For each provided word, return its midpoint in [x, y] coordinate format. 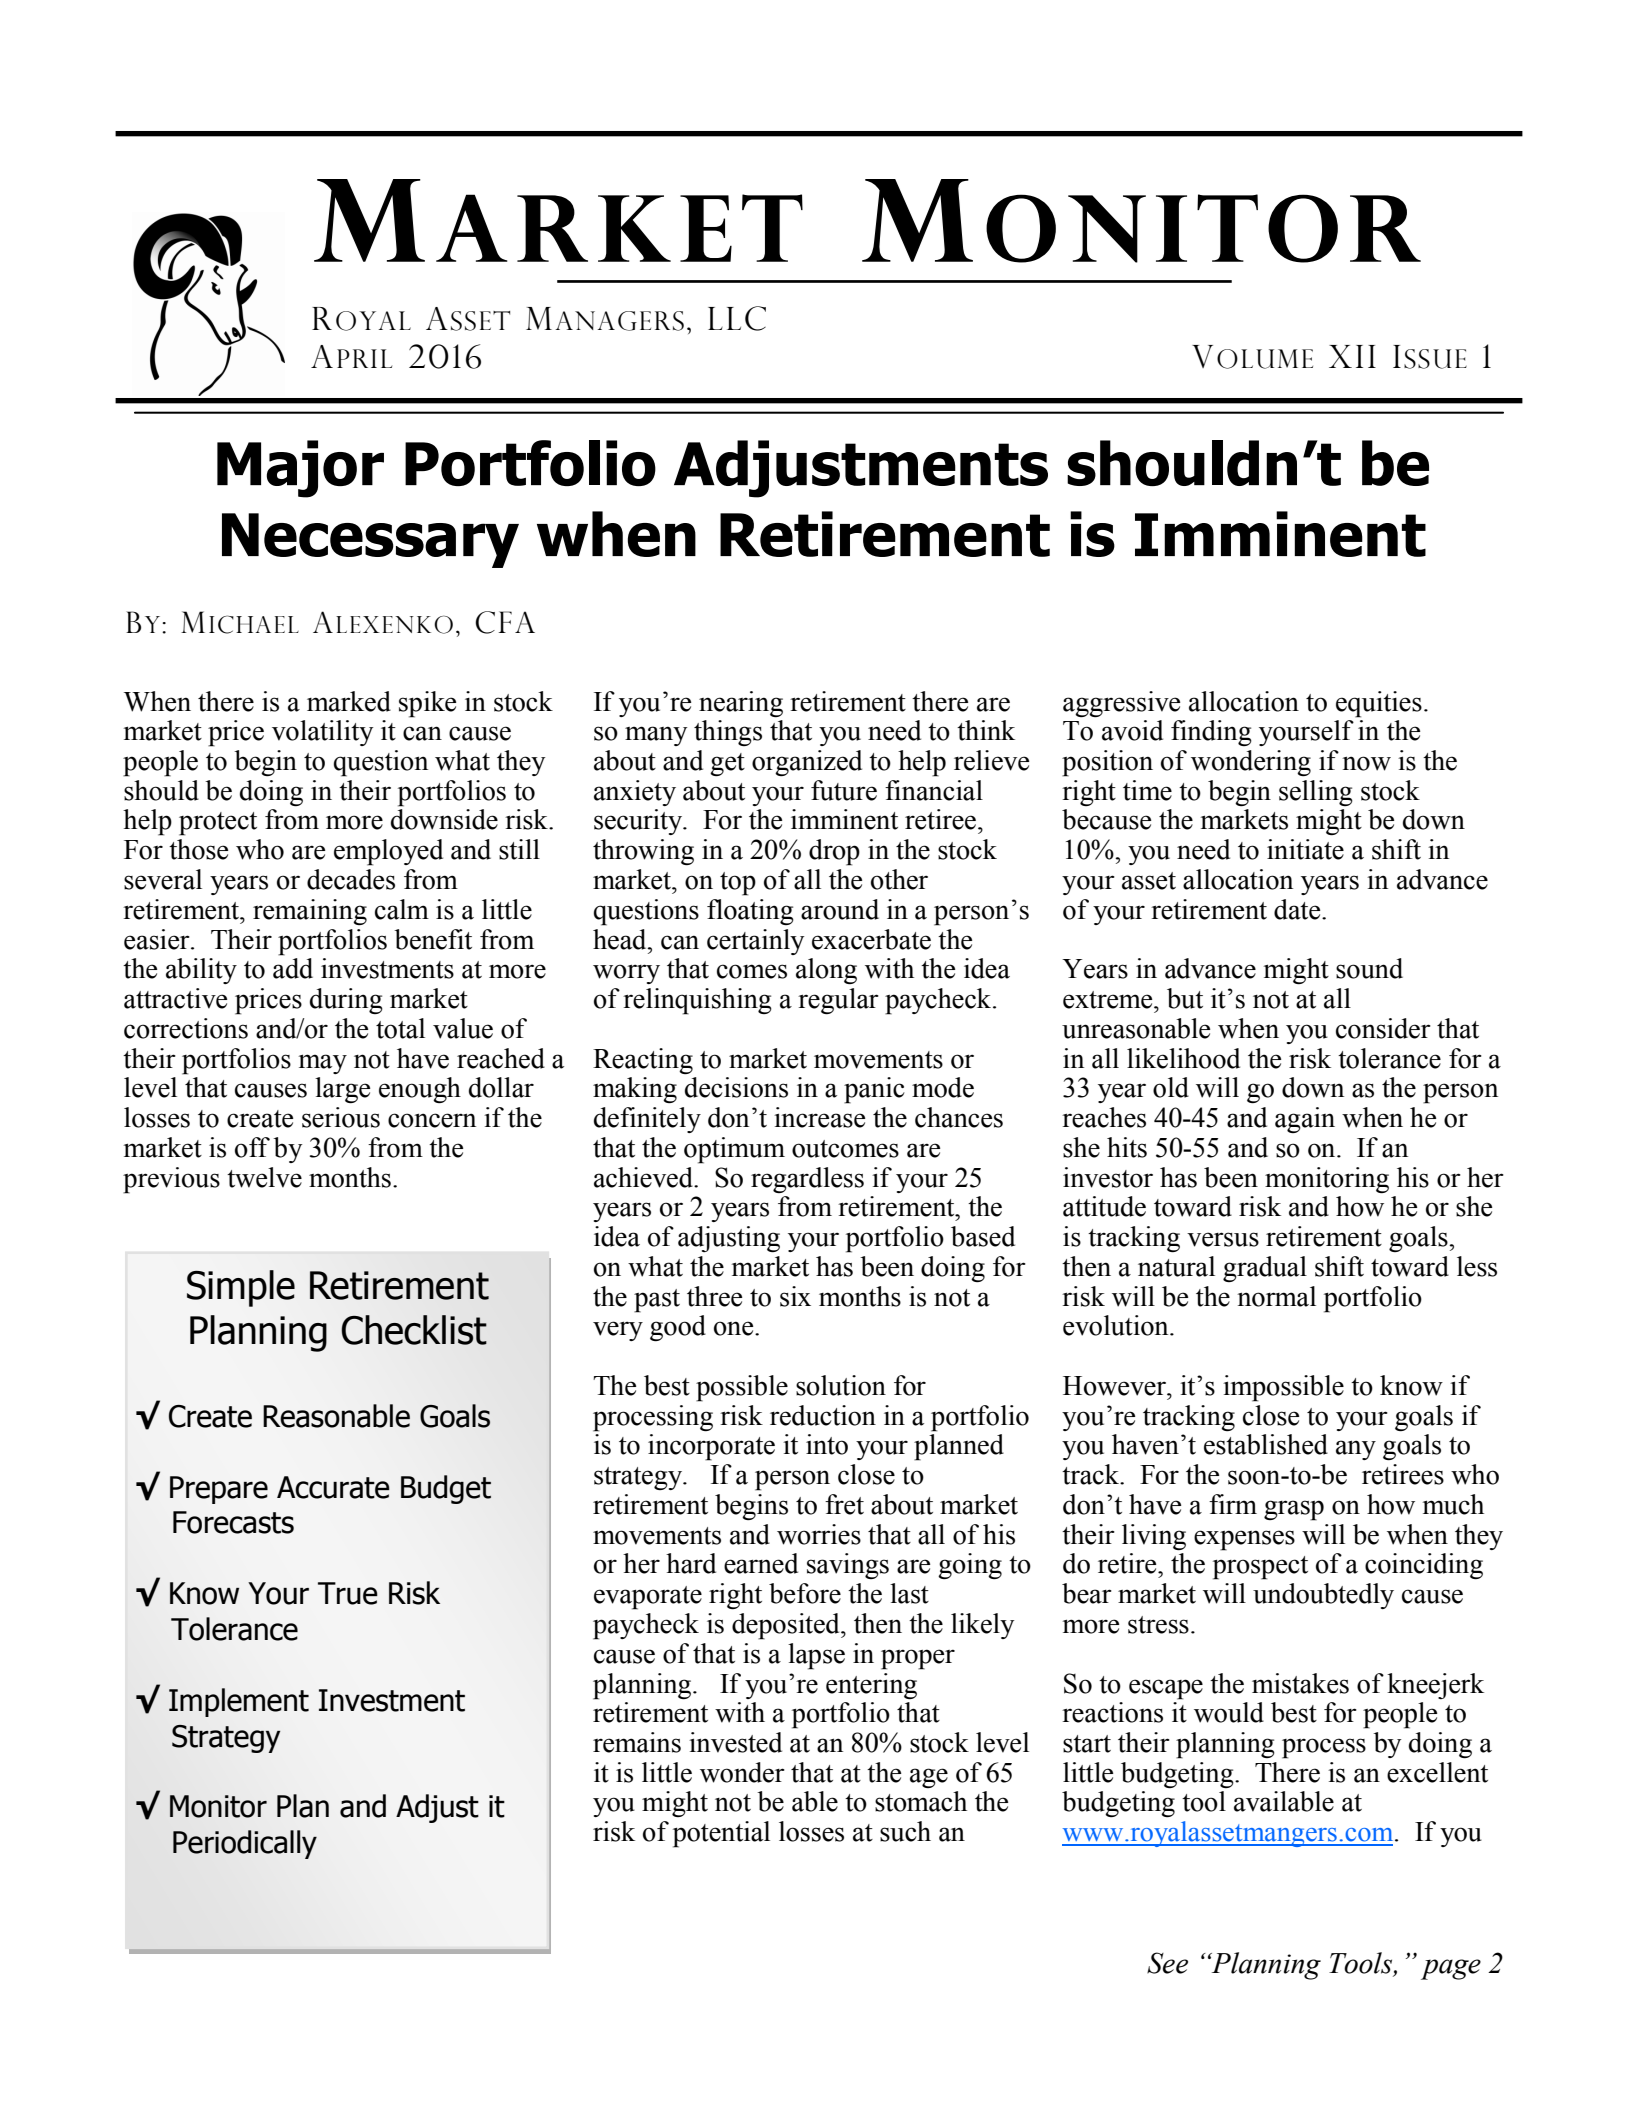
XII [1352, 356]
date [1298, 909]
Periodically [245, 1844]
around [840, 909]
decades [351, 879]
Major [300, 469]
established [1266, 1444]
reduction [823, 1415]
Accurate [333, 1487]
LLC [737, 318]
